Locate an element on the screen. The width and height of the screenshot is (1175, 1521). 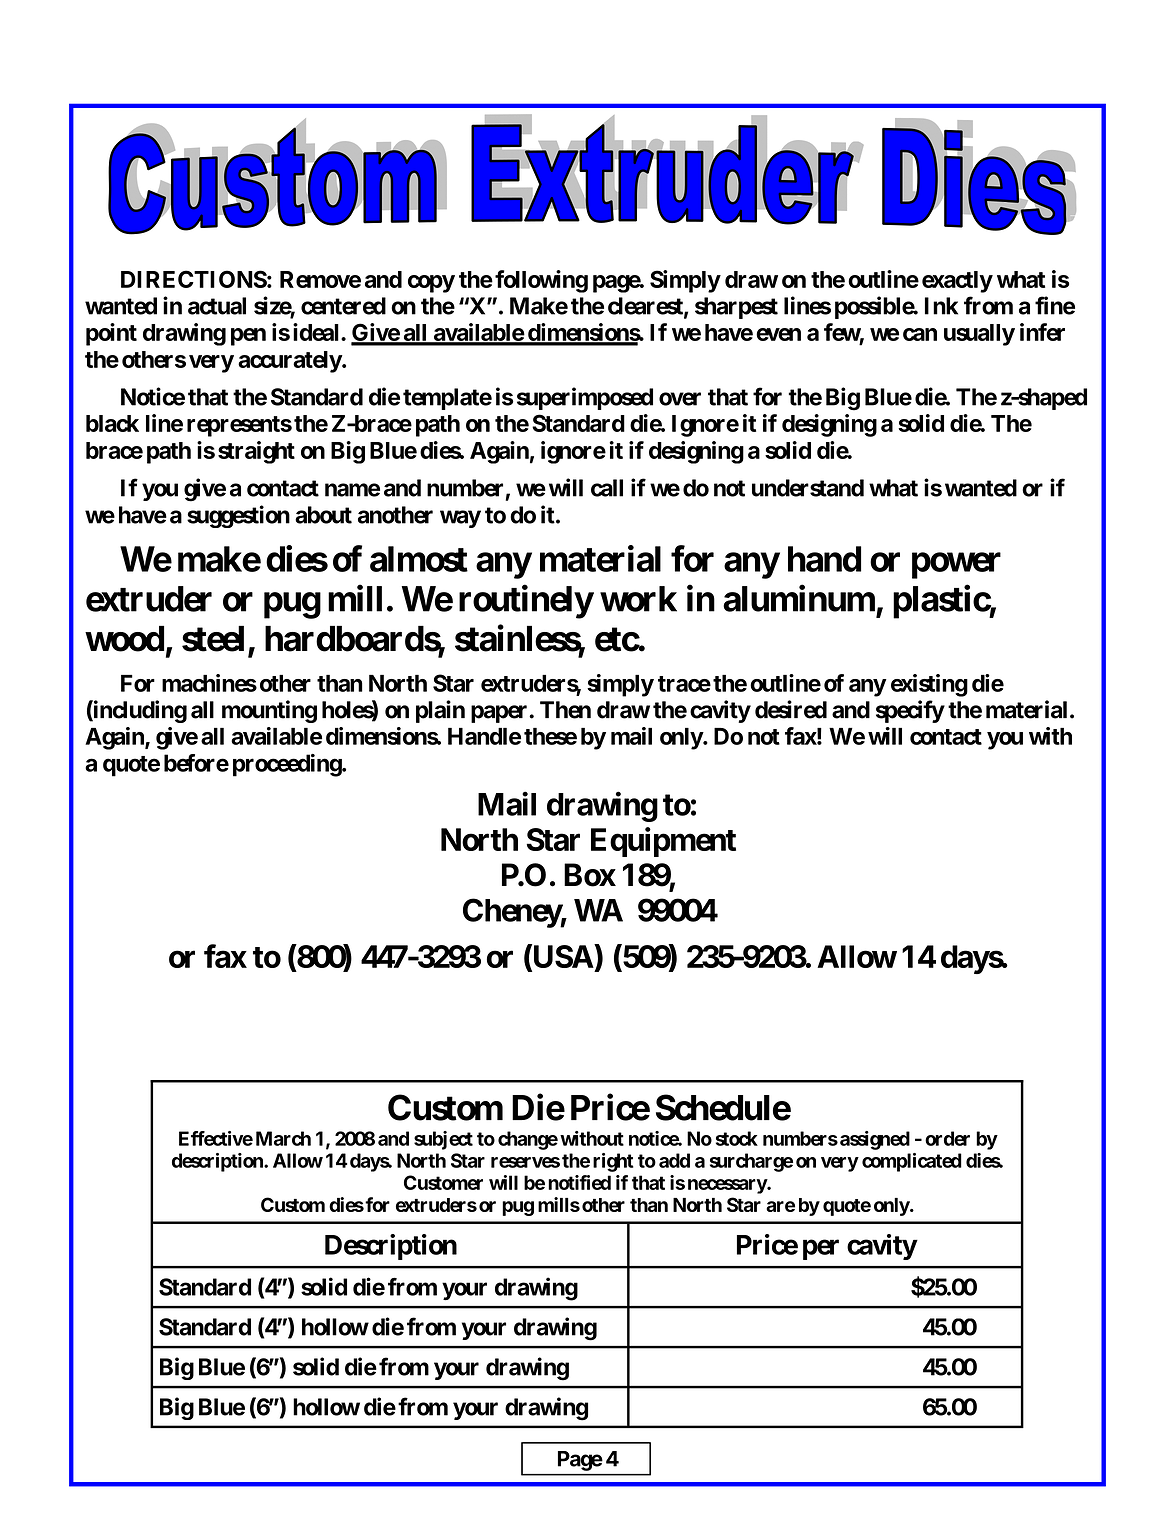
specify is located at coordinates (910, 711).
